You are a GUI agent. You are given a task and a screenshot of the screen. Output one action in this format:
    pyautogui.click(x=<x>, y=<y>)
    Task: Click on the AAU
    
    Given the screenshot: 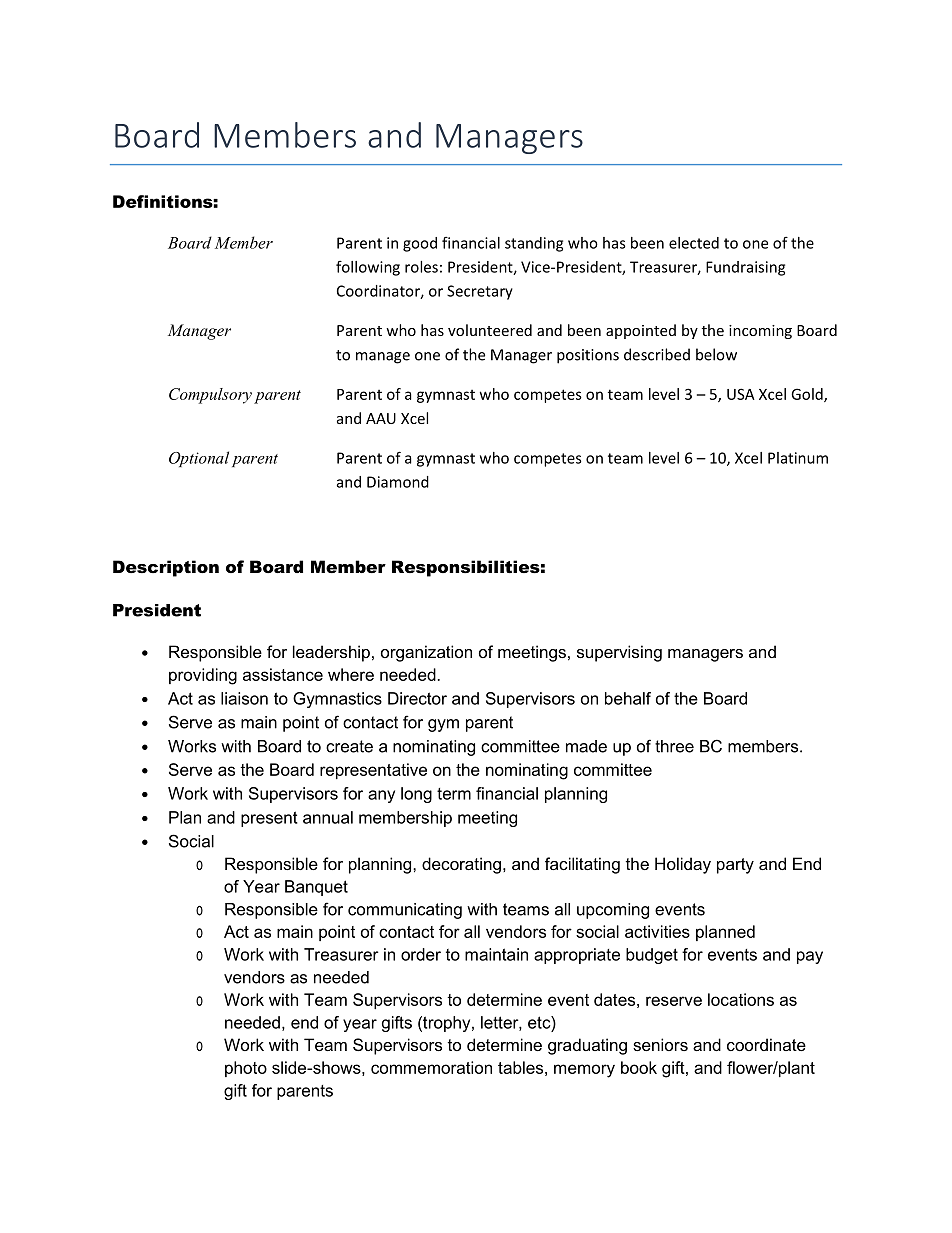 What is the action you would take?
    pyautogui.click(x=381, y=418)
